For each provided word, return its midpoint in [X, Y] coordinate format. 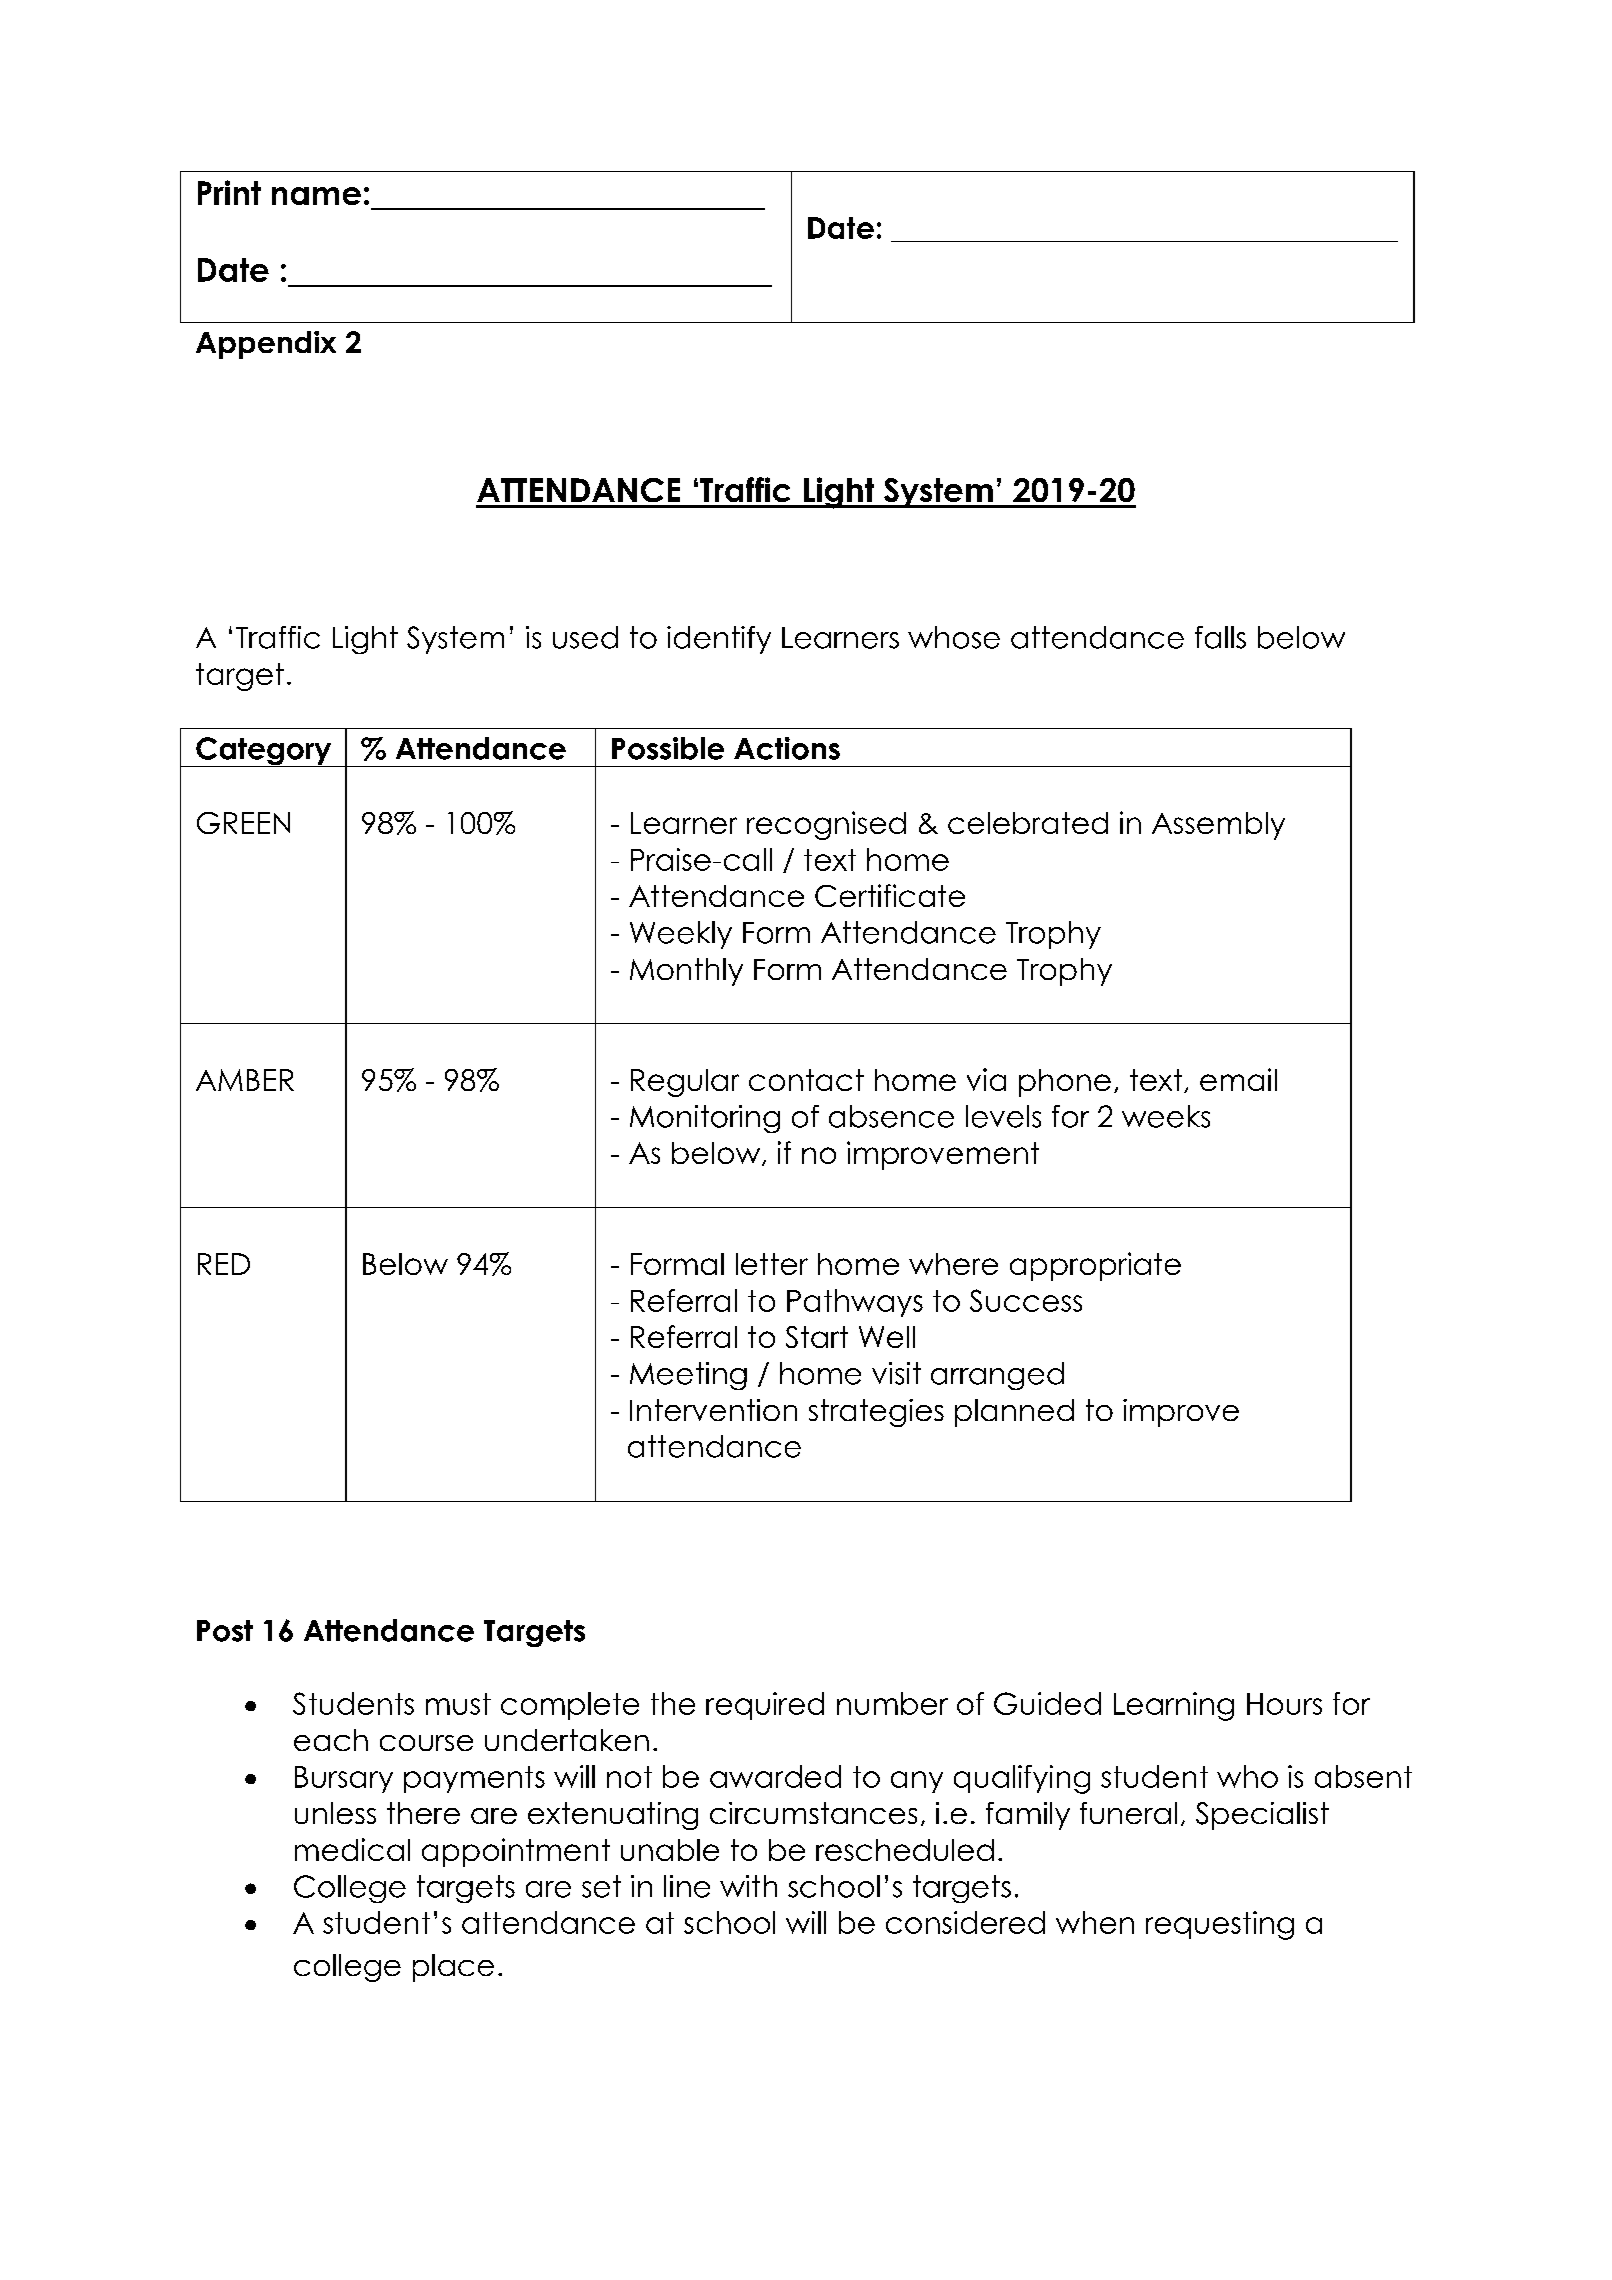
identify [719, 640]
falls [1220, 637]
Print [229, 192]
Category [264, 752]
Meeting [688, 1376]
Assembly [1218, 826]
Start [817, 1337]
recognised [826, 825]
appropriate [1095, 1266]
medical [352, 1849]
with [748, 1886]
